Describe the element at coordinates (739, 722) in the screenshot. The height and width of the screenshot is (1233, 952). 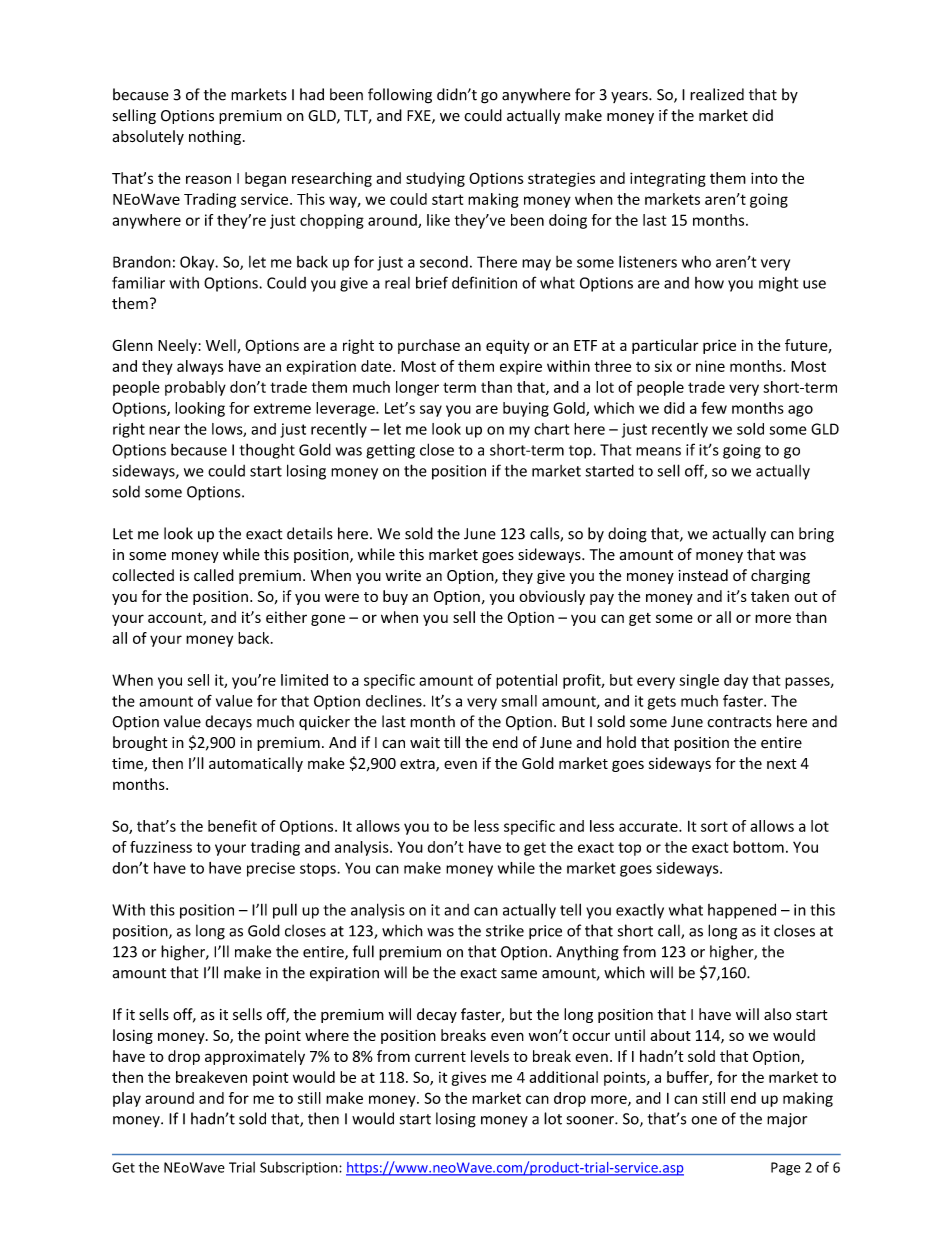
I see `contracts` at that location.
